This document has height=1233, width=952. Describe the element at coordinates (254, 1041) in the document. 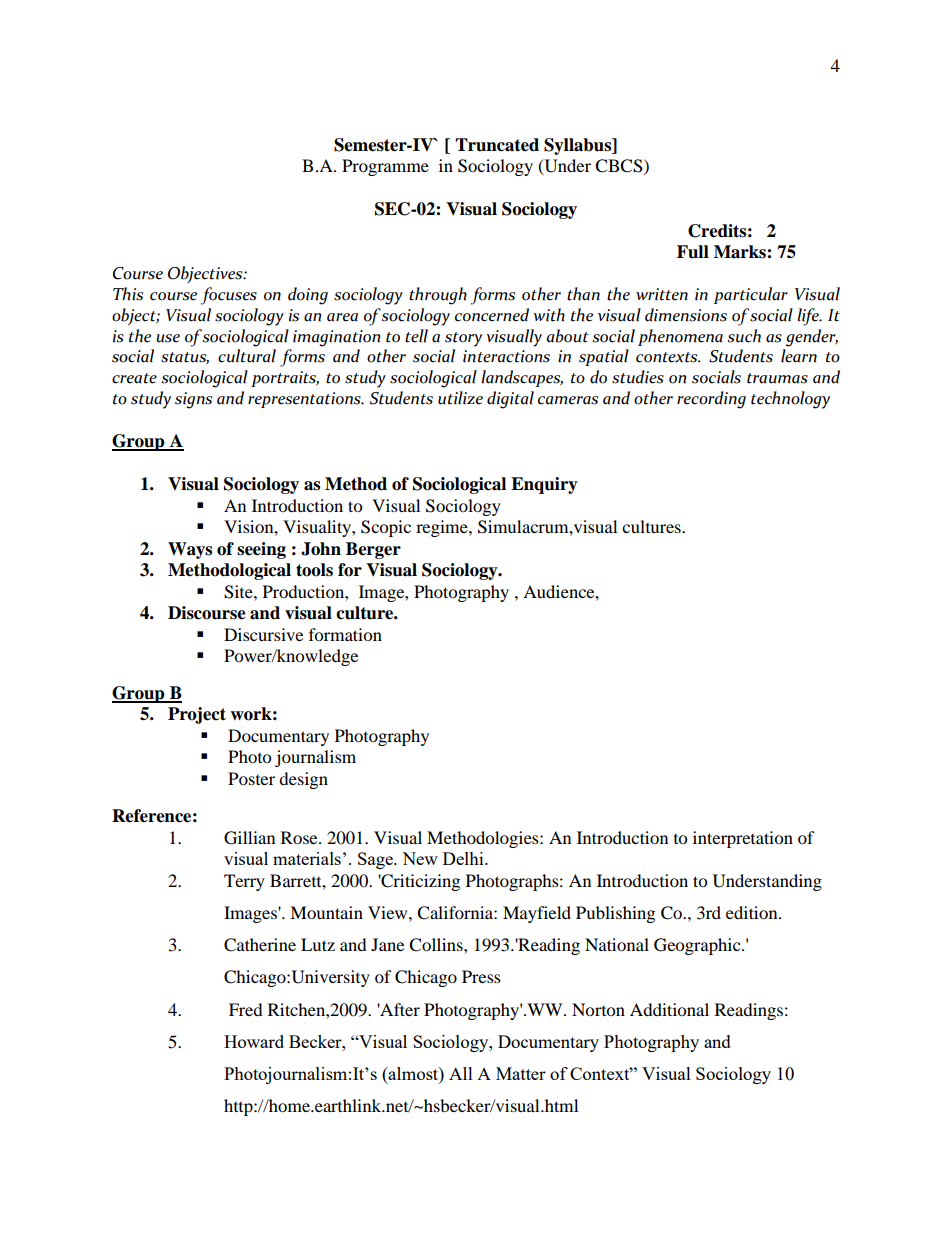

I see `Howard` at that location.
